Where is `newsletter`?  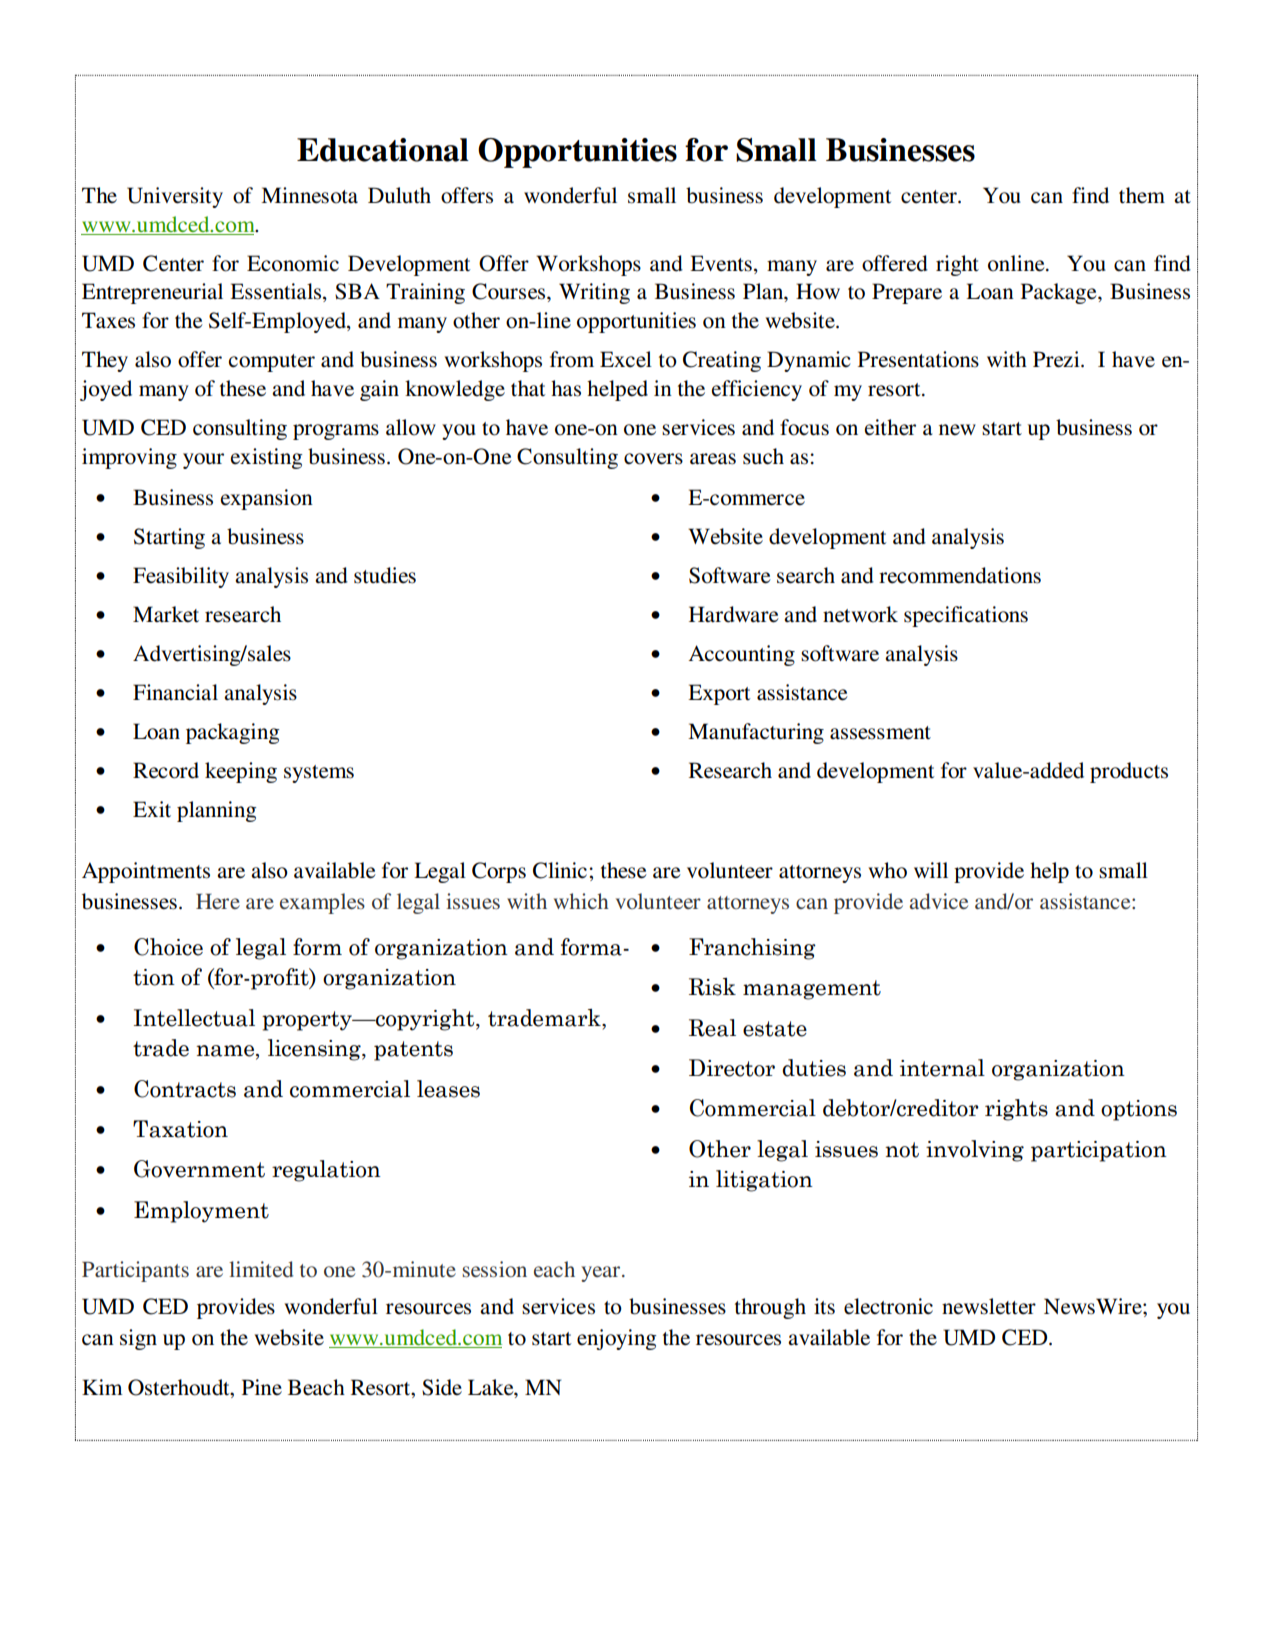 newsletter is located at coordinates (989, 1306).
